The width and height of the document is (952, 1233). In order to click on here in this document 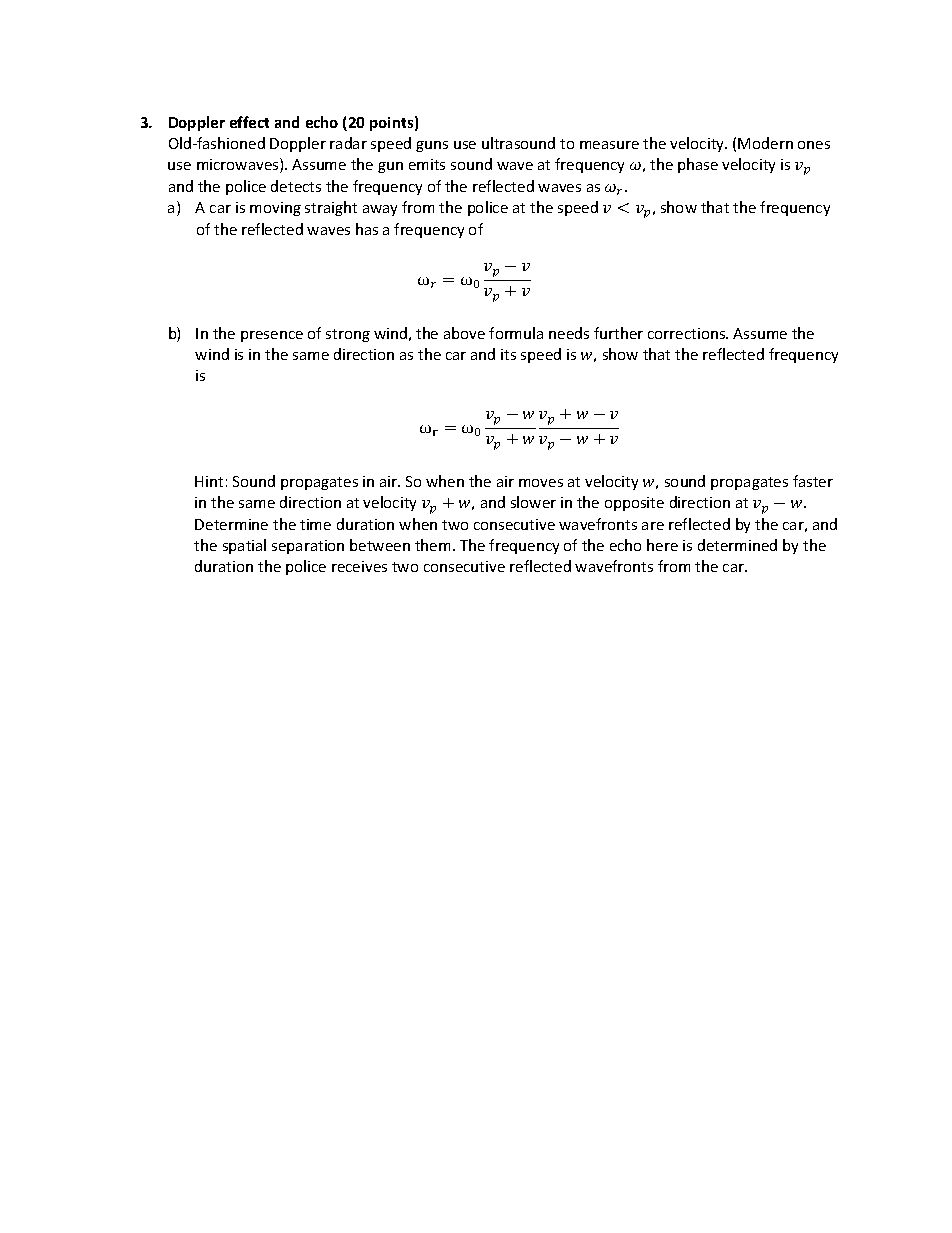, I will do `click(662, 545)`.
